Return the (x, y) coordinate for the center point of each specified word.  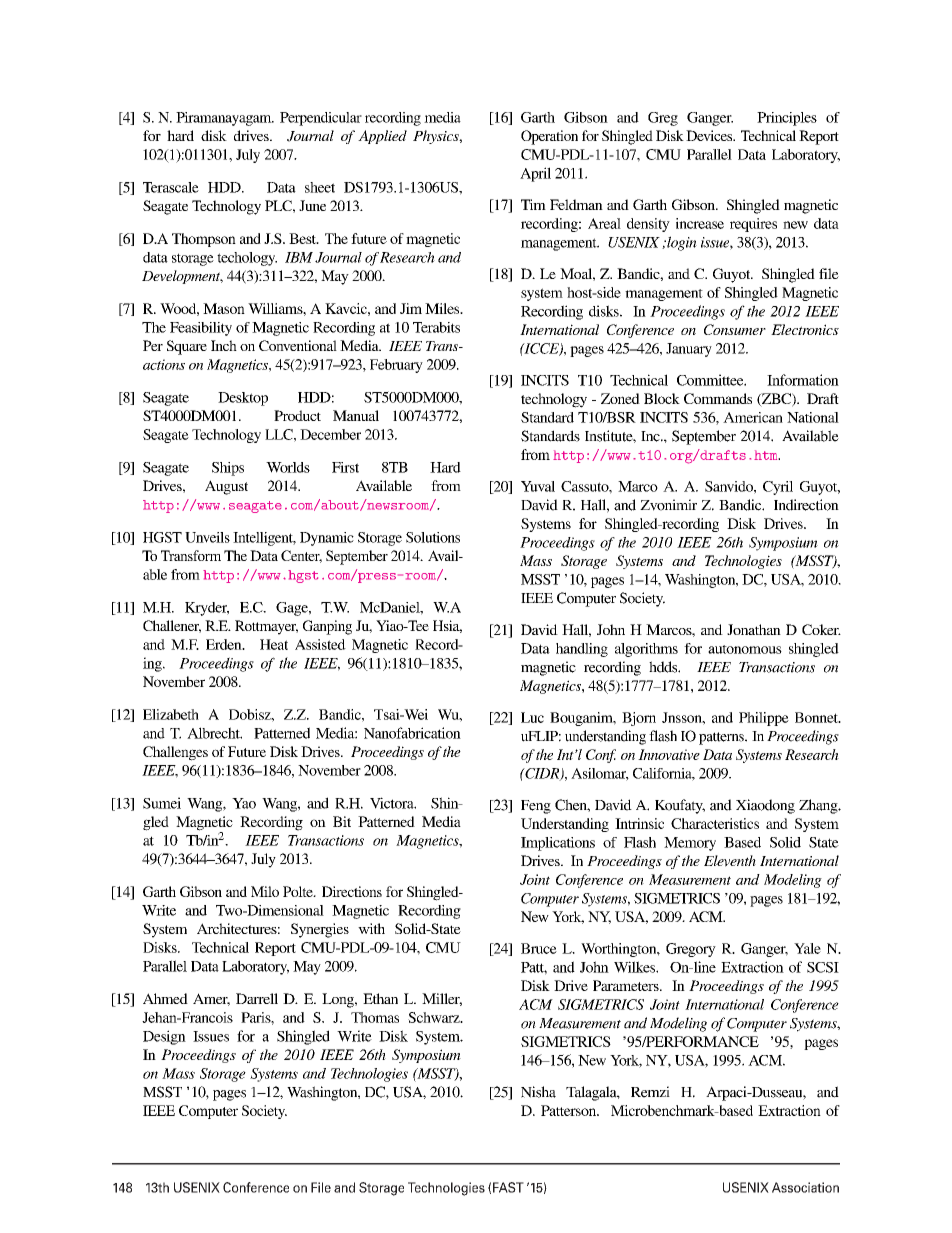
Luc (532, 717)
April (535, 174)
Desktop (243, 399)
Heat (274, 644)
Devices (710, 135)
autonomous (745, 649)
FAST (508, 1187)
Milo (265, 891)
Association (805, 1187)
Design (164, 1037)
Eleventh (730, 861)
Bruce (539, 948)
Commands (718, 398)
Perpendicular (321, 119)
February (396, 366)
